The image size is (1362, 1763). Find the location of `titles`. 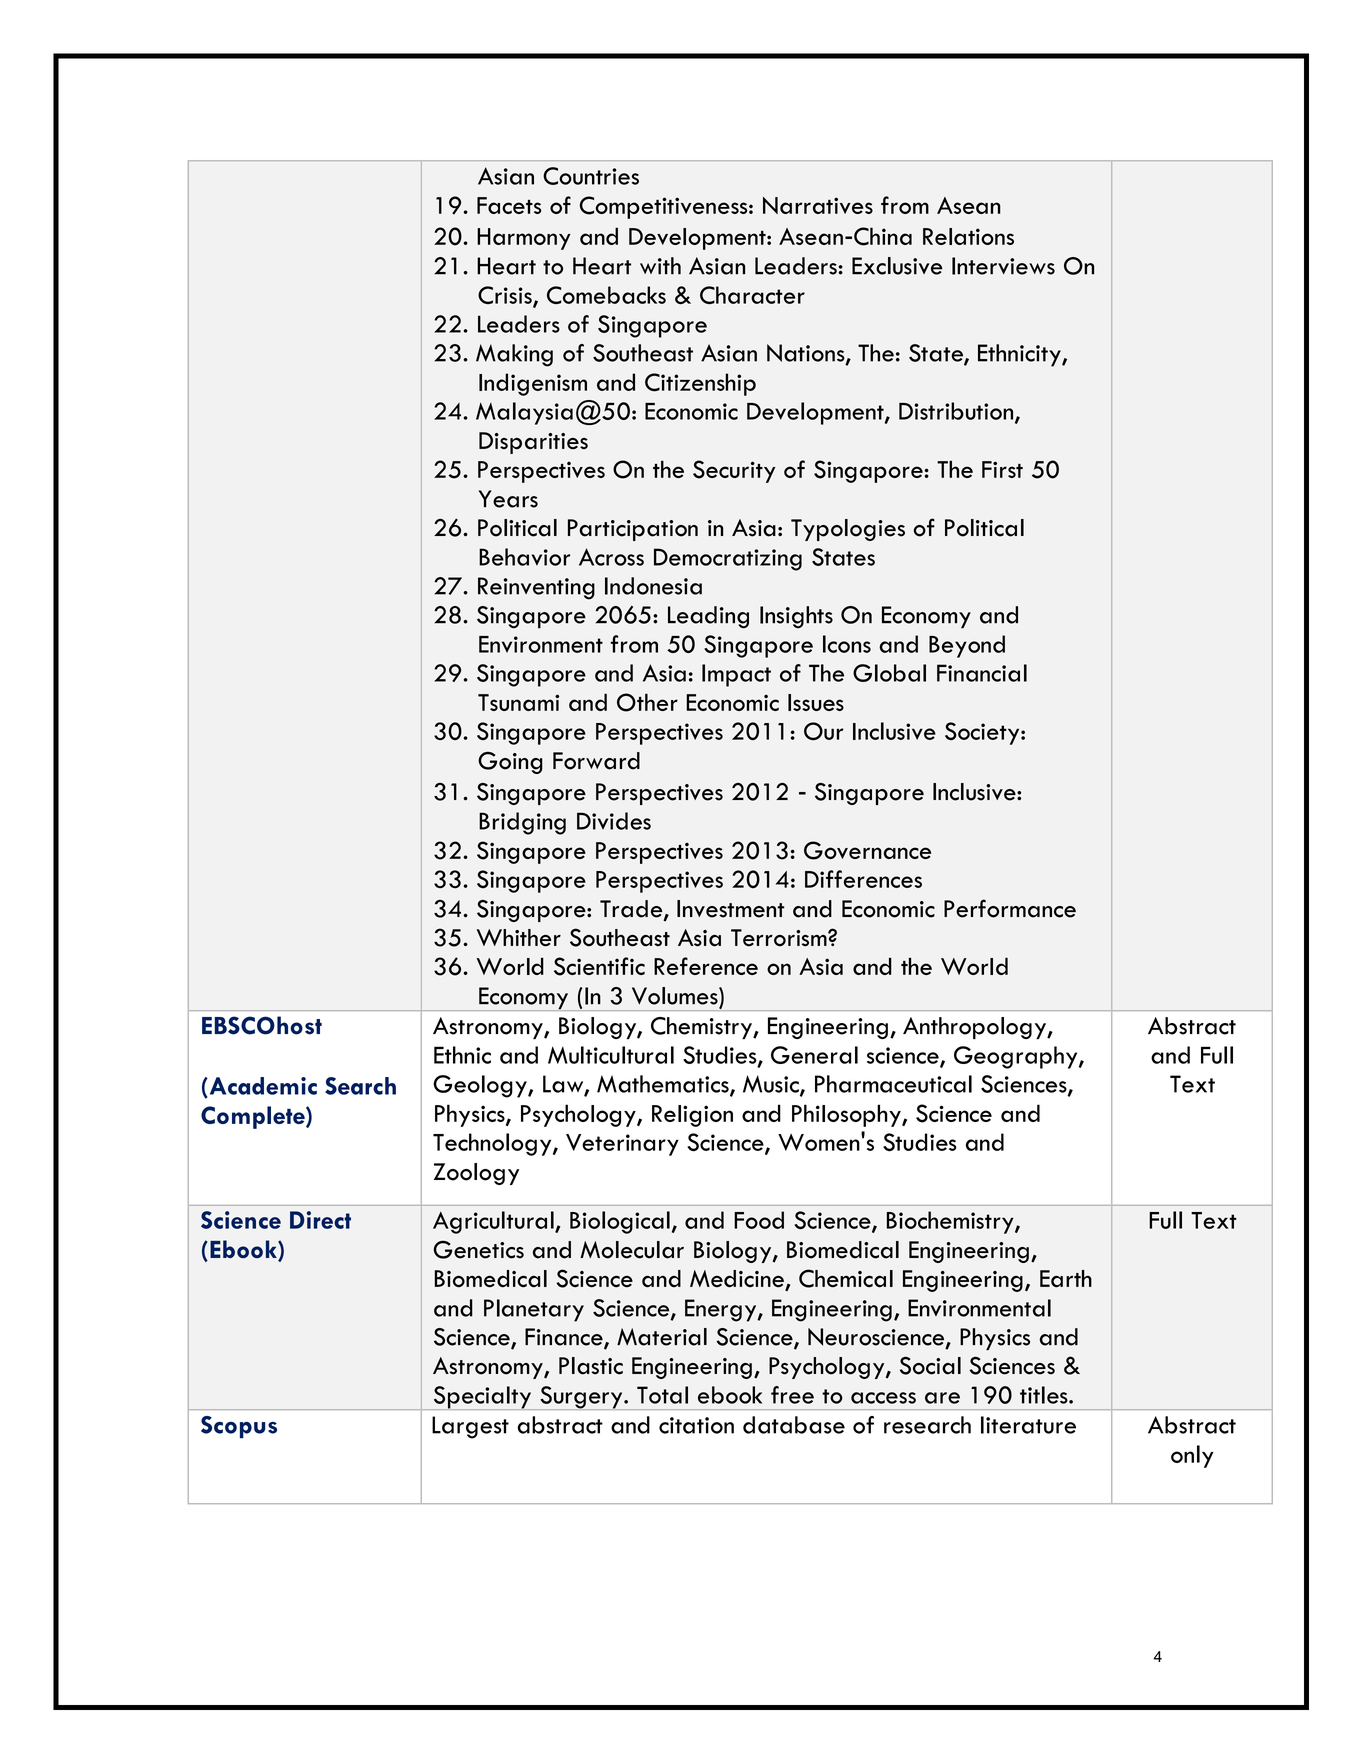

titles is located at coordinates (1045, 1395).
